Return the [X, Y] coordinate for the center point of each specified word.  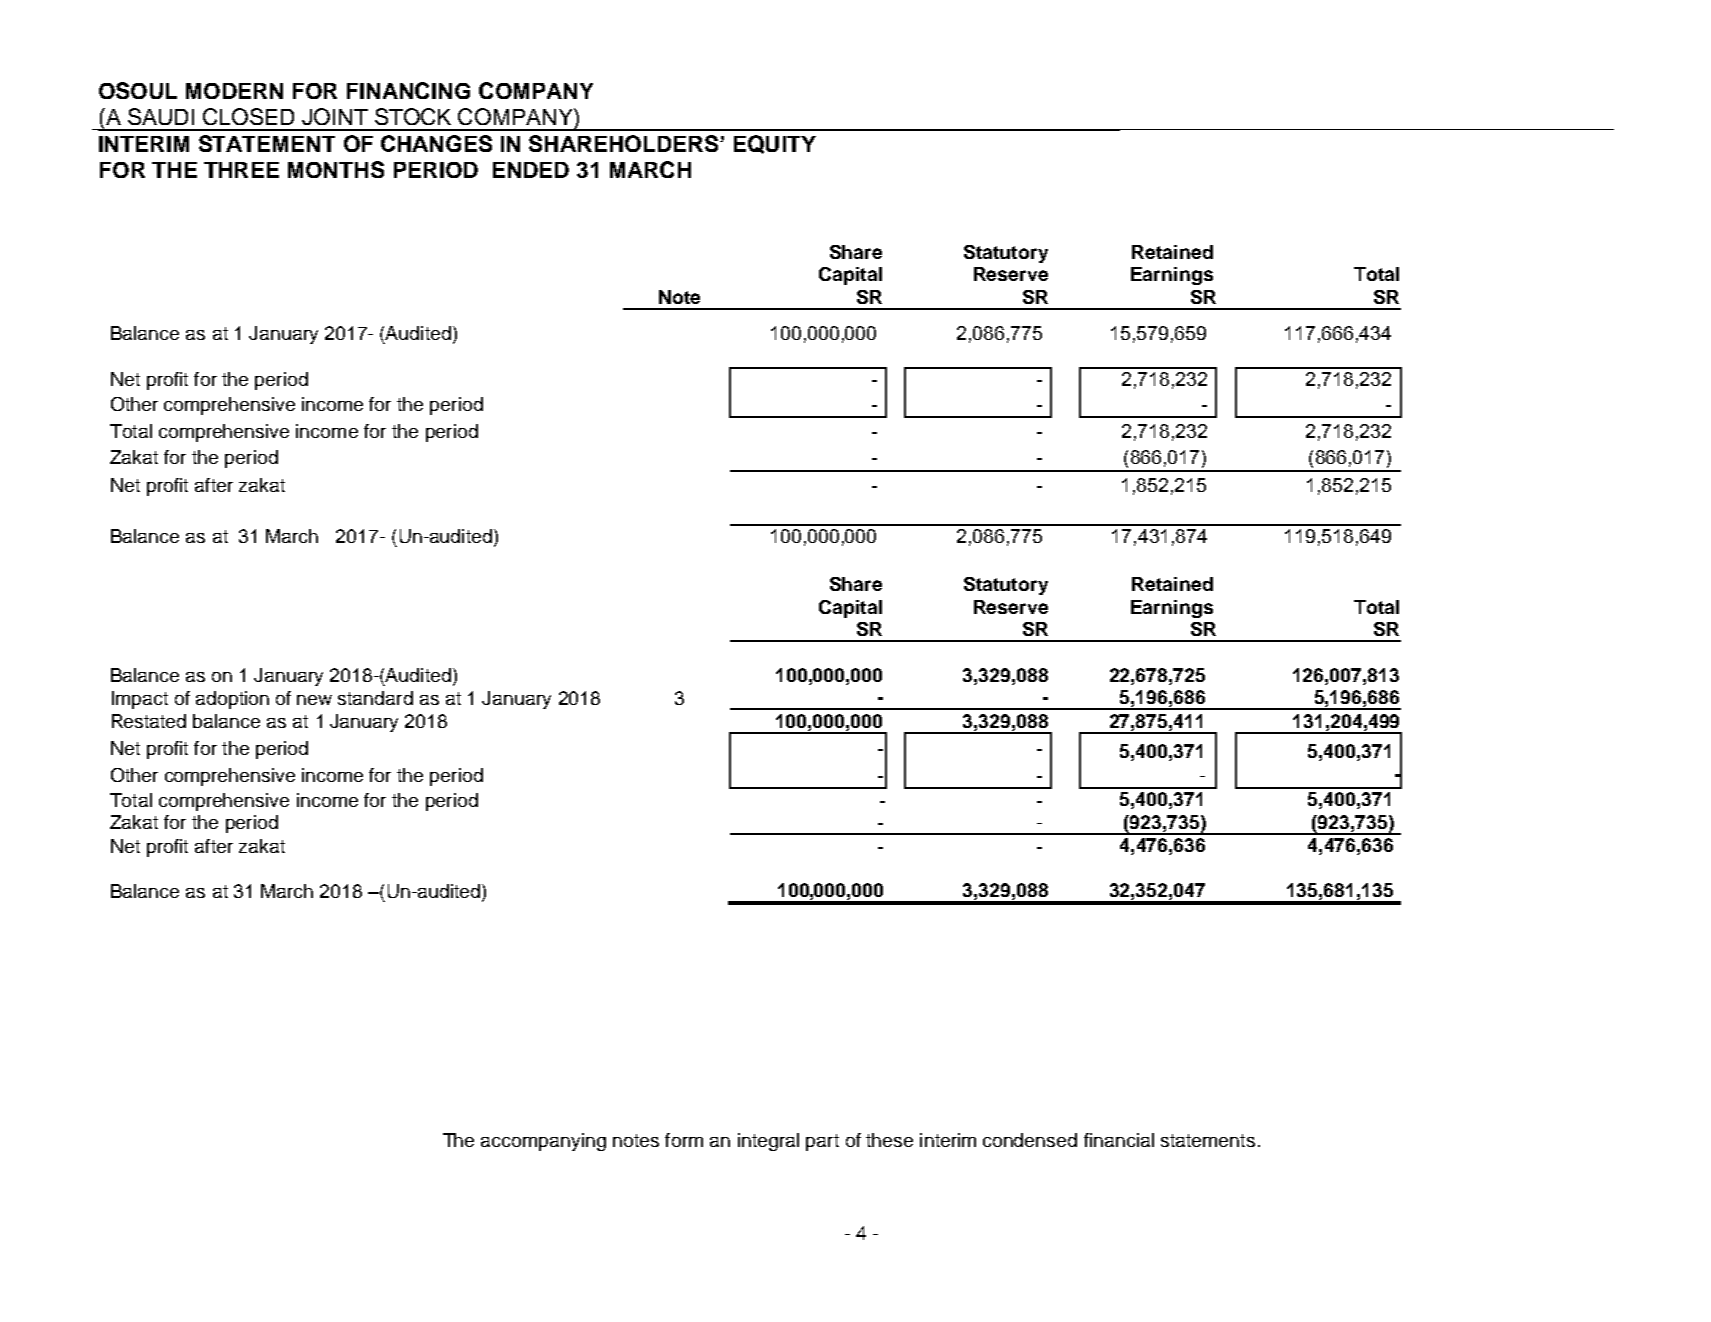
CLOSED [248, 116]
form [684, 1140]
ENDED [531, 170]
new [314, 700]
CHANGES [436, 143]
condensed [1030, 1140]
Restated [149, 721]
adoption [232, 700]
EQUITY [775, 144]
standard [375, 698]
